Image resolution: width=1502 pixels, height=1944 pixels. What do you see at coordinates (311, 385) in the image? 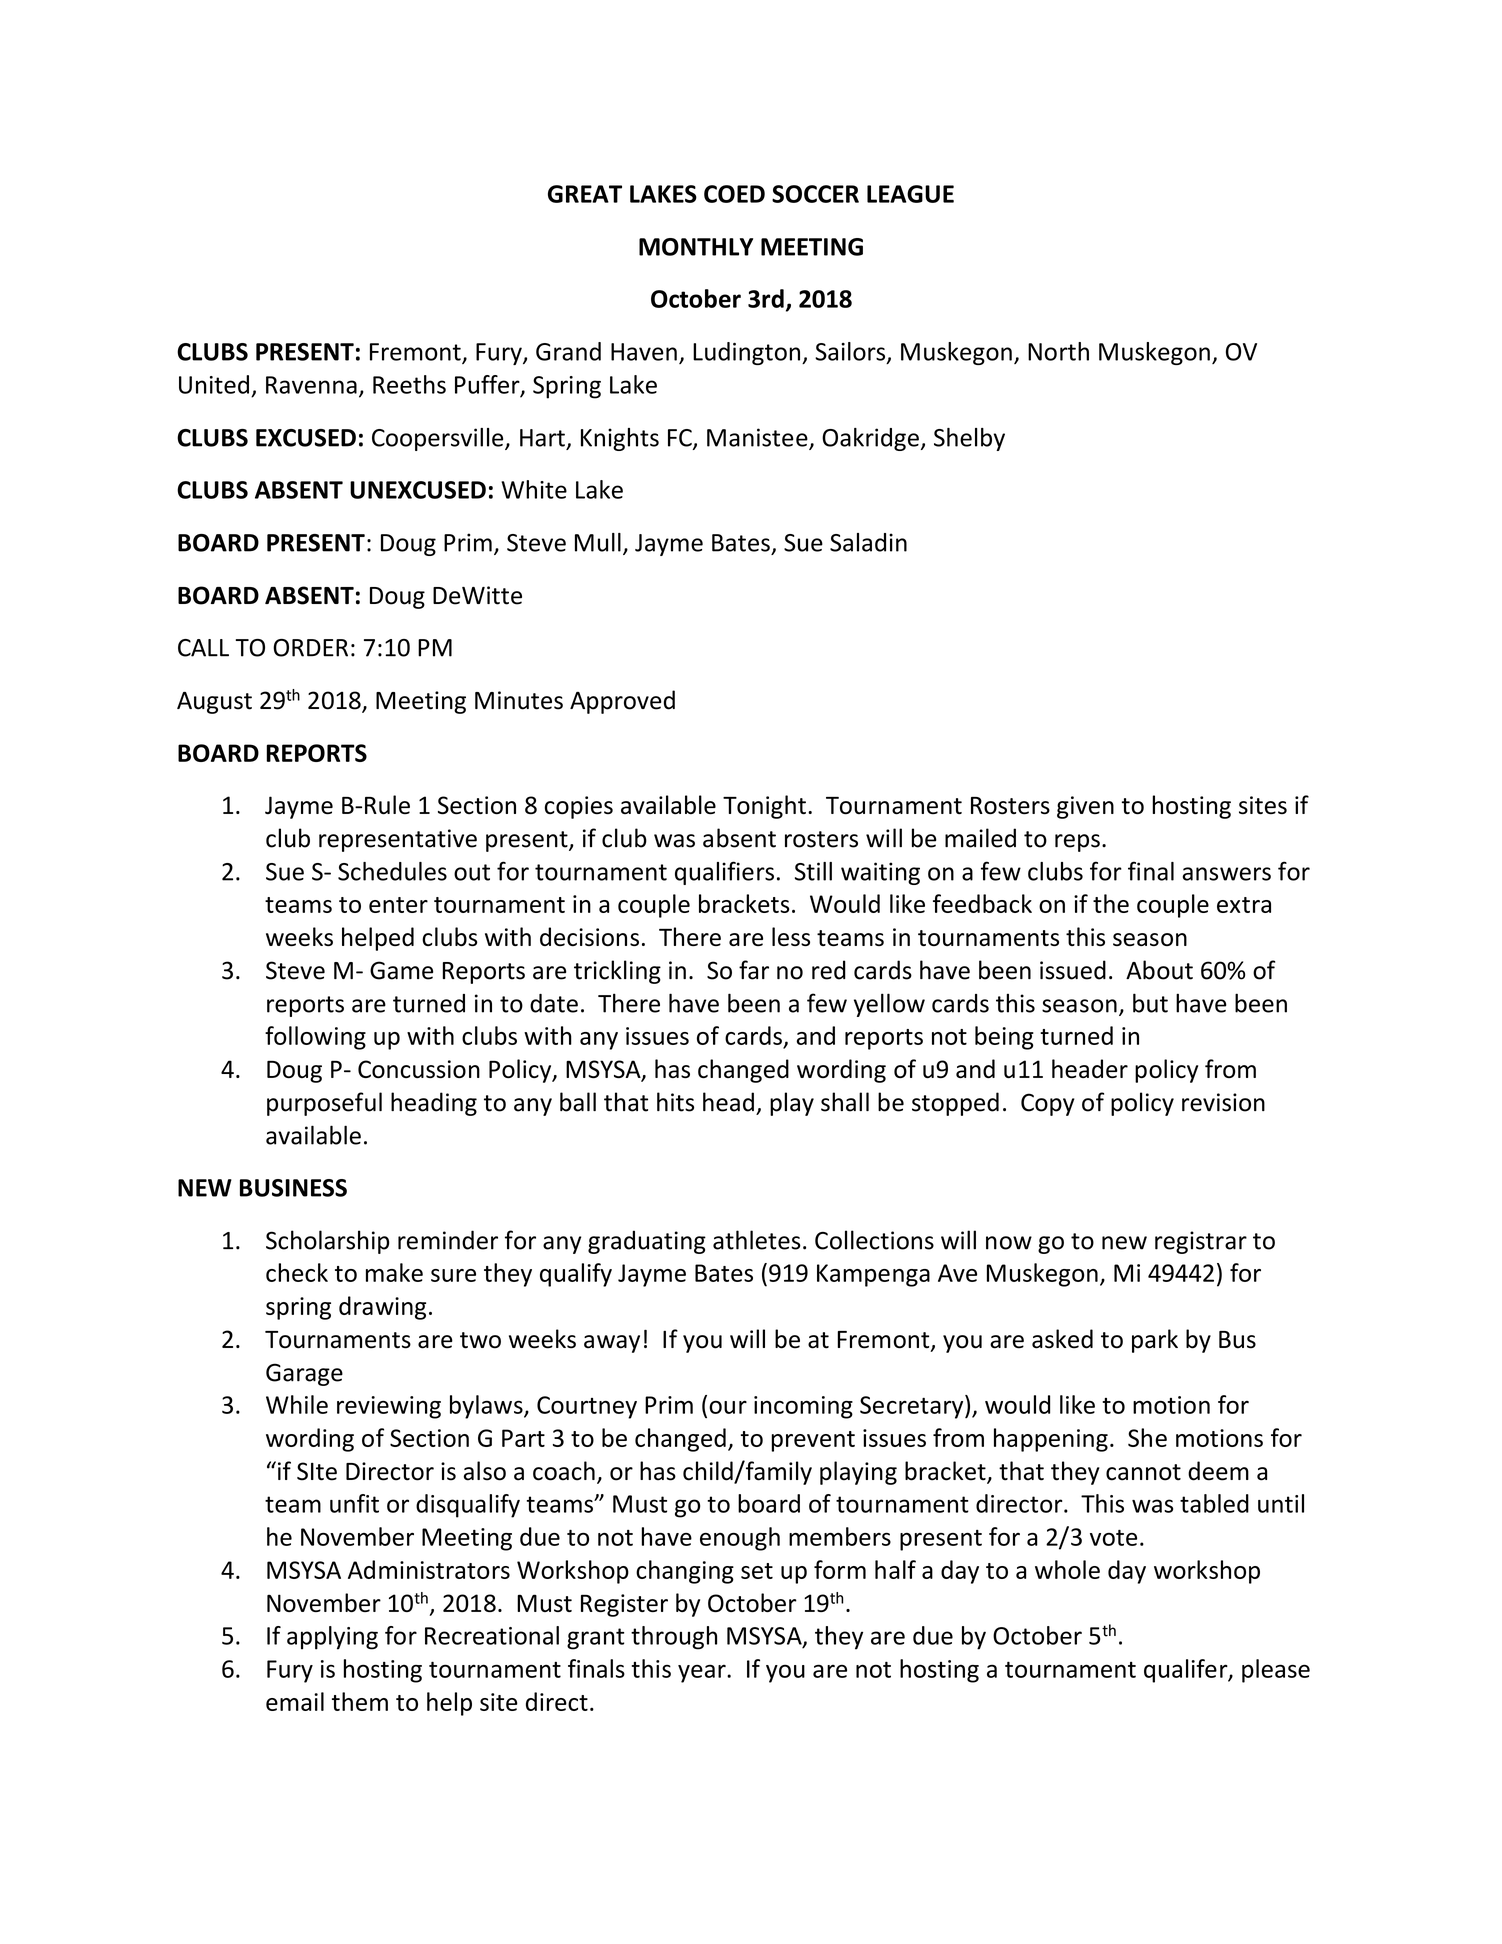
I see `Ravenna` at bounding box center [311, 385].
